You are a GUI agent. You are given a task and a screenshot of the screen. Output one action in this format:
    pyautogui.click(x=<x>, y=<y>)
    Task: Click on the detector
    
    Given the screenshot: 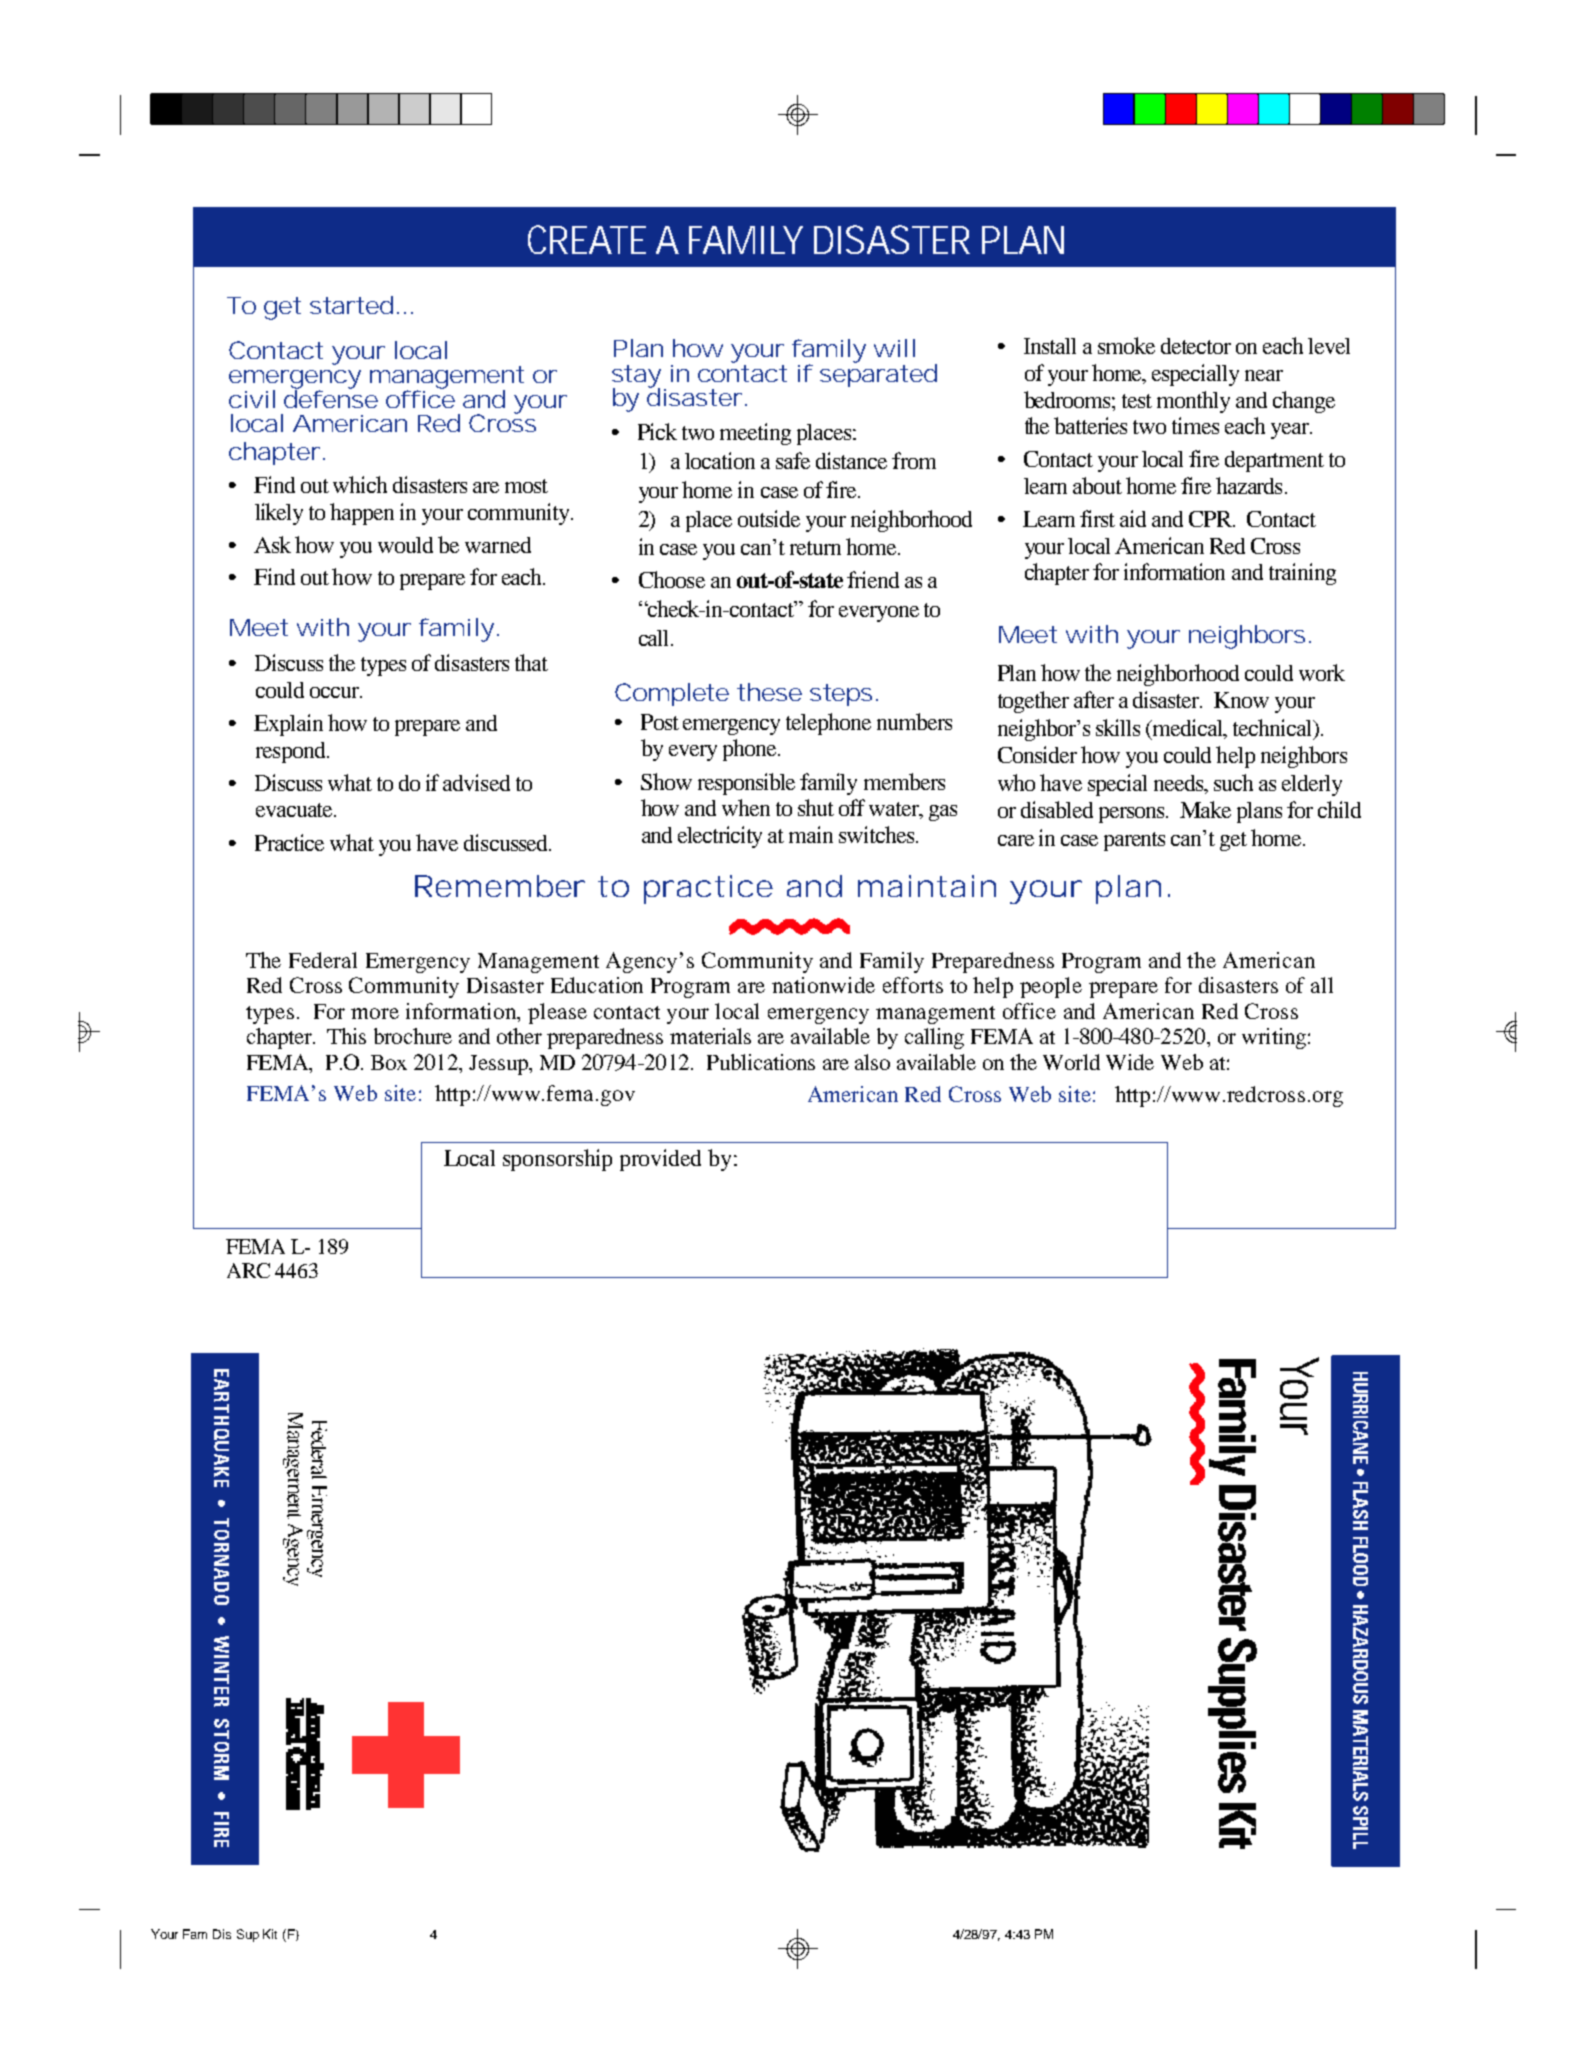 What is the action you would take?
    pyautogui.click(x=1196, y=346)
